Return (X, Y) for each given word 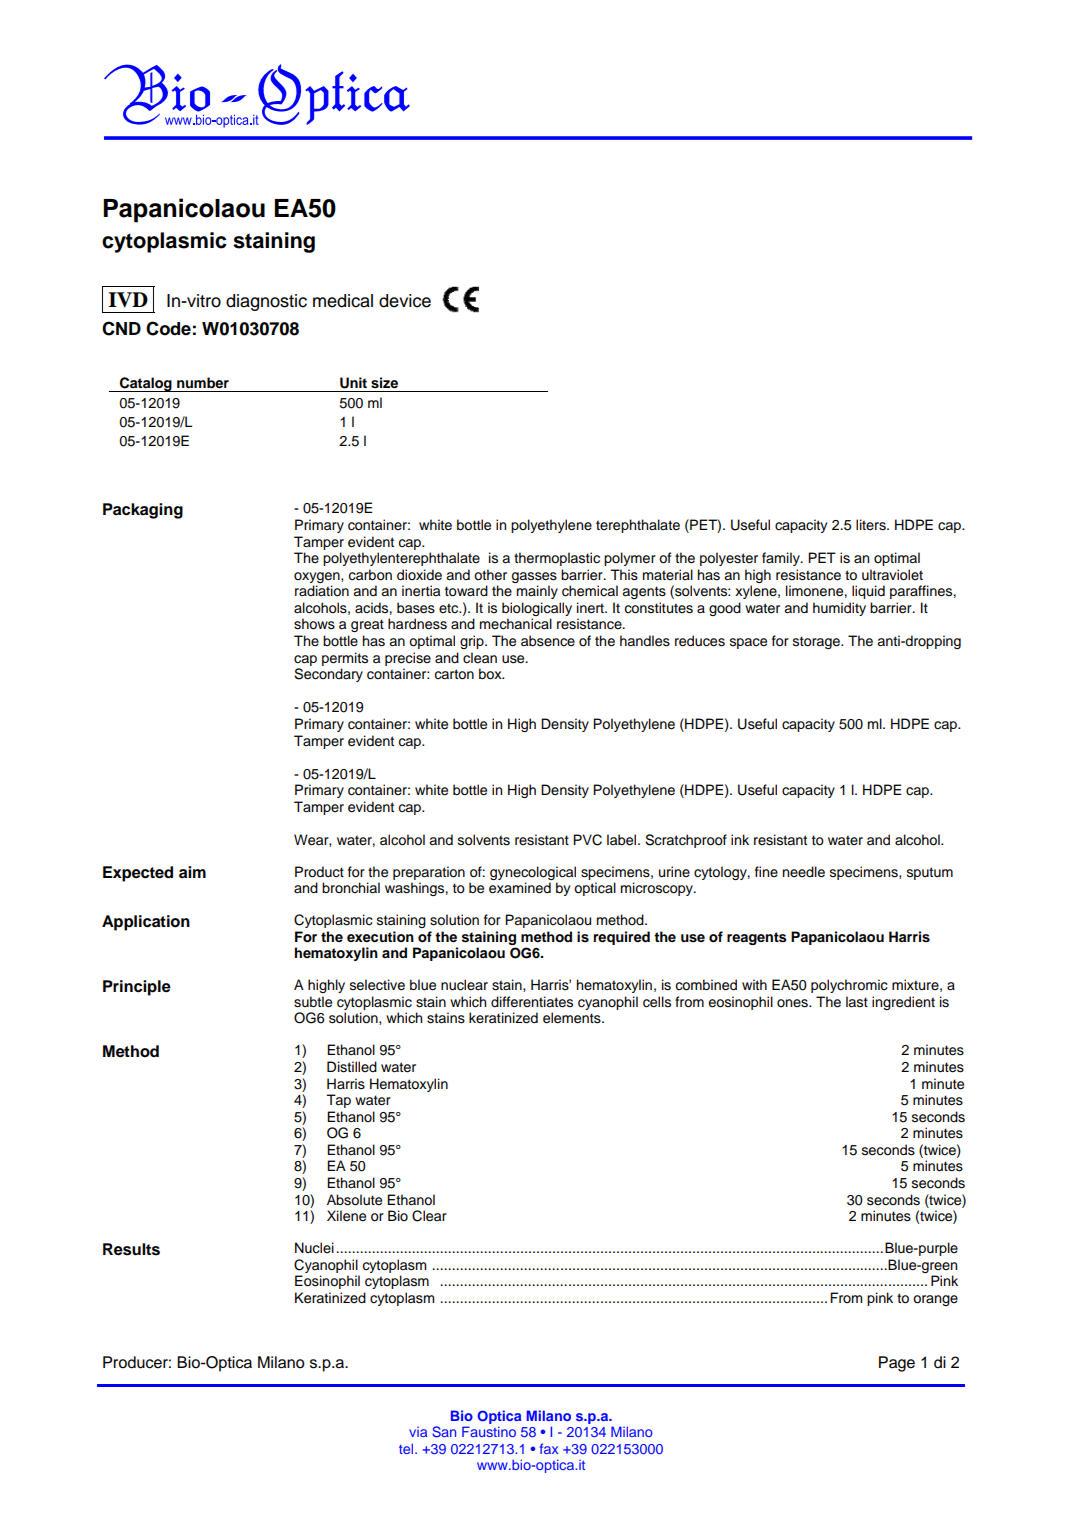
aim (192, 872)
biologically (537, 609)
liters (872, 525)
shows (314, 624)
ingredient (903, 1003)
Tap (338, 1101)
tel (407, 1448)
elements (573, 1018)
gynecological (533, 873)
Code (168, 328)
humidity (839, 609)
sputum (930, 873)
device (405, 301)
